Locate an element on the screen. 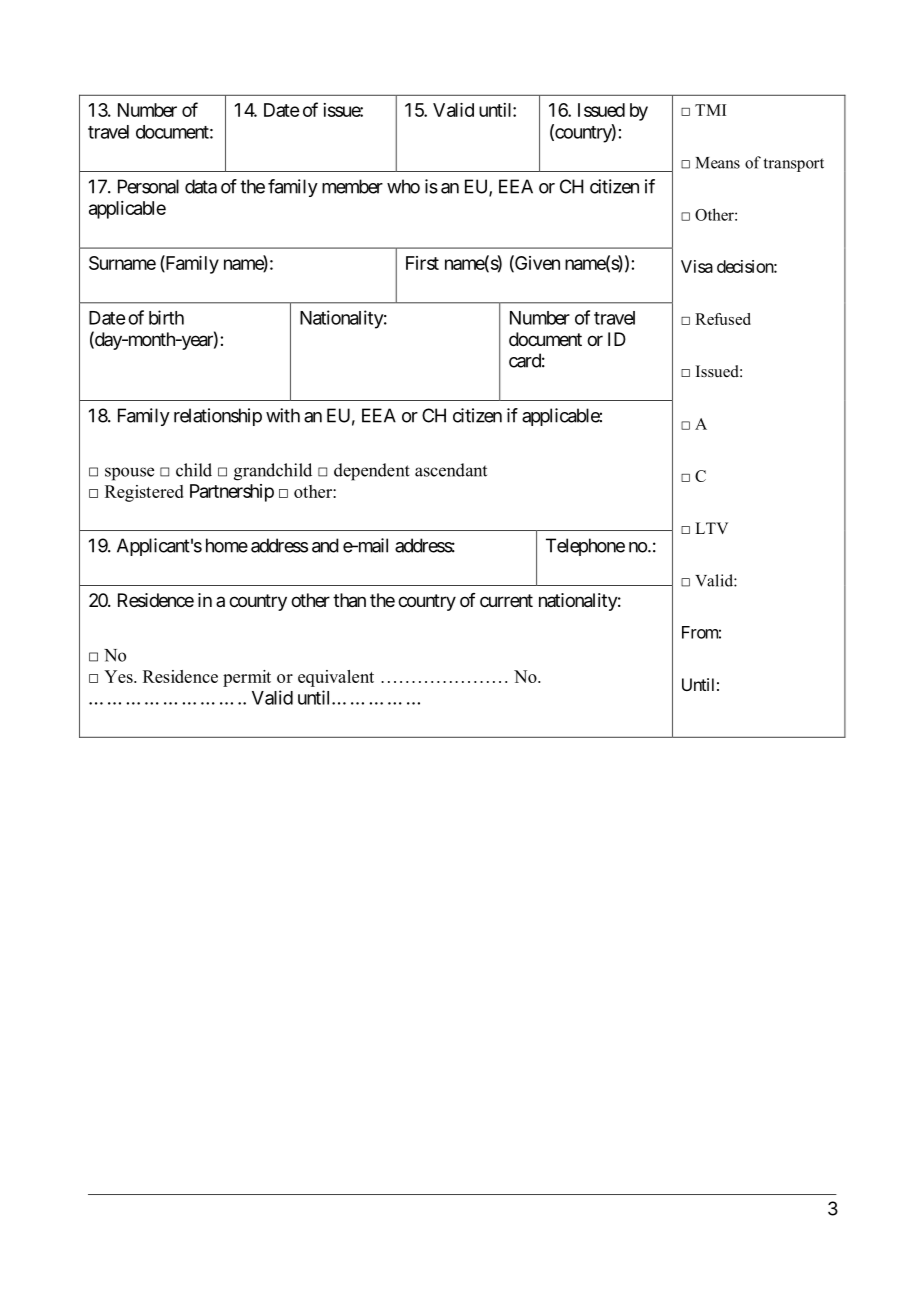 The width and height of the screenshot is (924, 1308). permit is located at coordinates (247, 678).
